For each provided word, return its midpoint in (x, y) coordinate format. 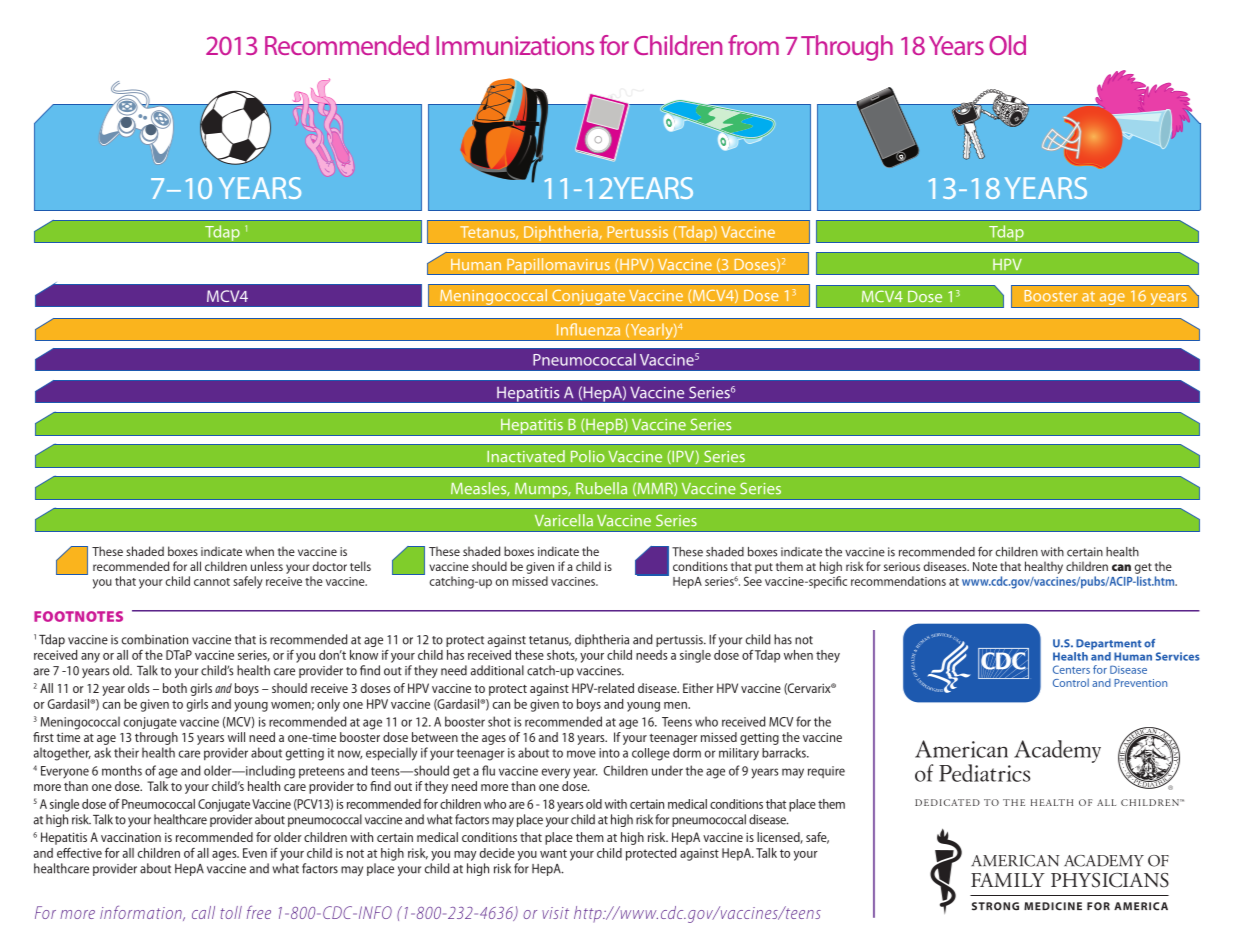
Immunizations (515, 45)
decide (497, 853)
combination (155, 639)
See (753, 581)
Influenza (588, 329)
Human (476, 264)
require (826, 772)
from (753, 45)
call (203, 912)
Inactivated (526, 456)
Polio (588, 456)
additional (497, 670)
